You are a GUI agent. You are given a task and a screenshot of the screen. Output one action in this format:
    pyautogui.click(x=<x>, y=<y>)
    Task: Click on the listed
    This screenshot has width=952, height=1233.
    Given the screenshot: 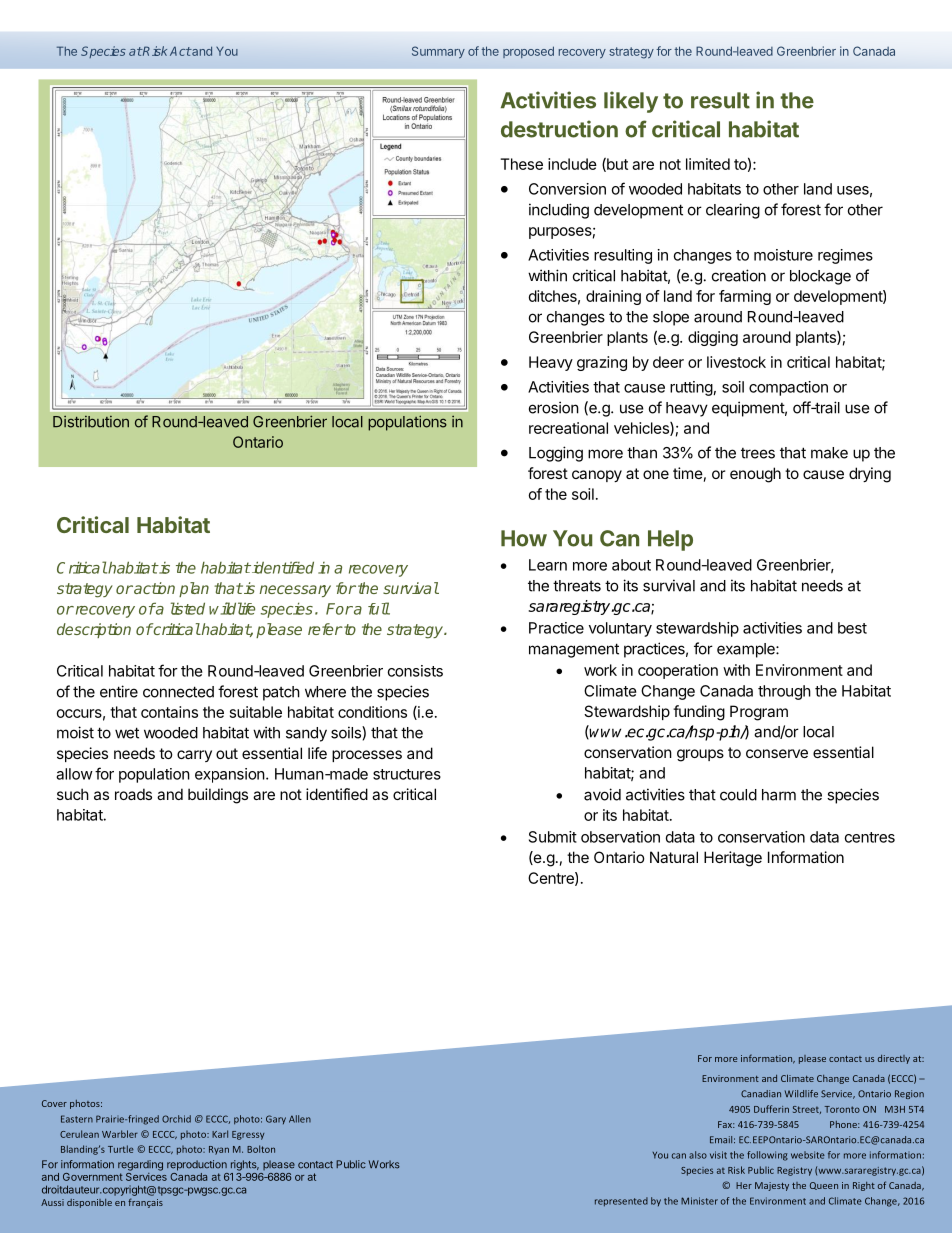 What is the action you would take?
    pyautogui.click(x=188, y=608)
